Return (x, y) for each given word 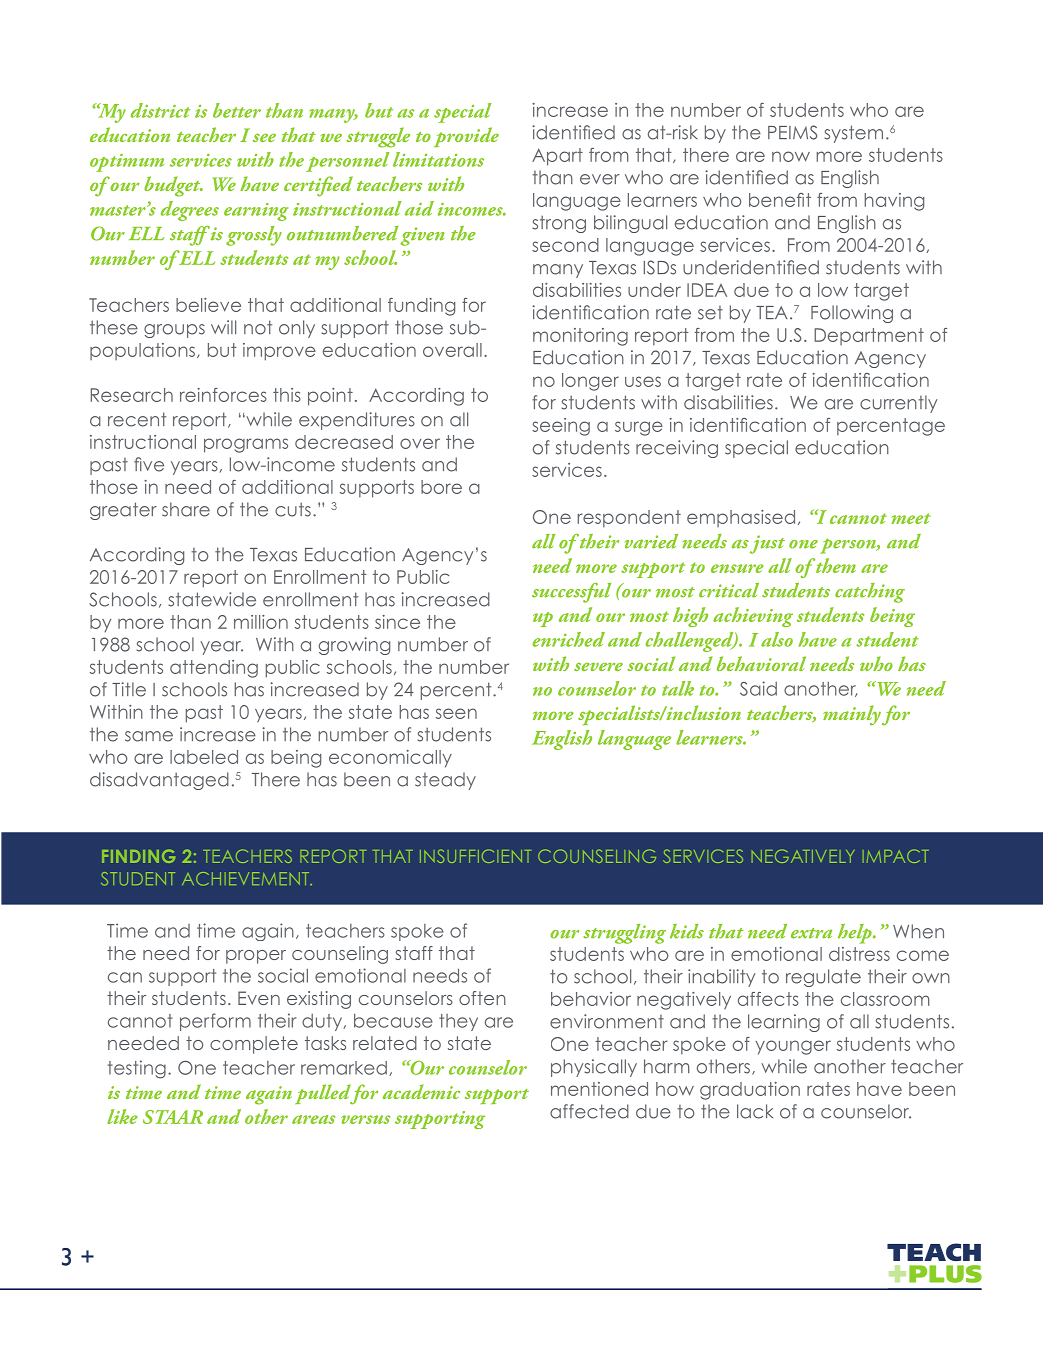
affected (589, 1111)
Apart (557, 157)
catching (870, 593)
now (791, 156)
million (261, 622)
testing (137, 1069)
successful (571, 593)
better (237, 110)
